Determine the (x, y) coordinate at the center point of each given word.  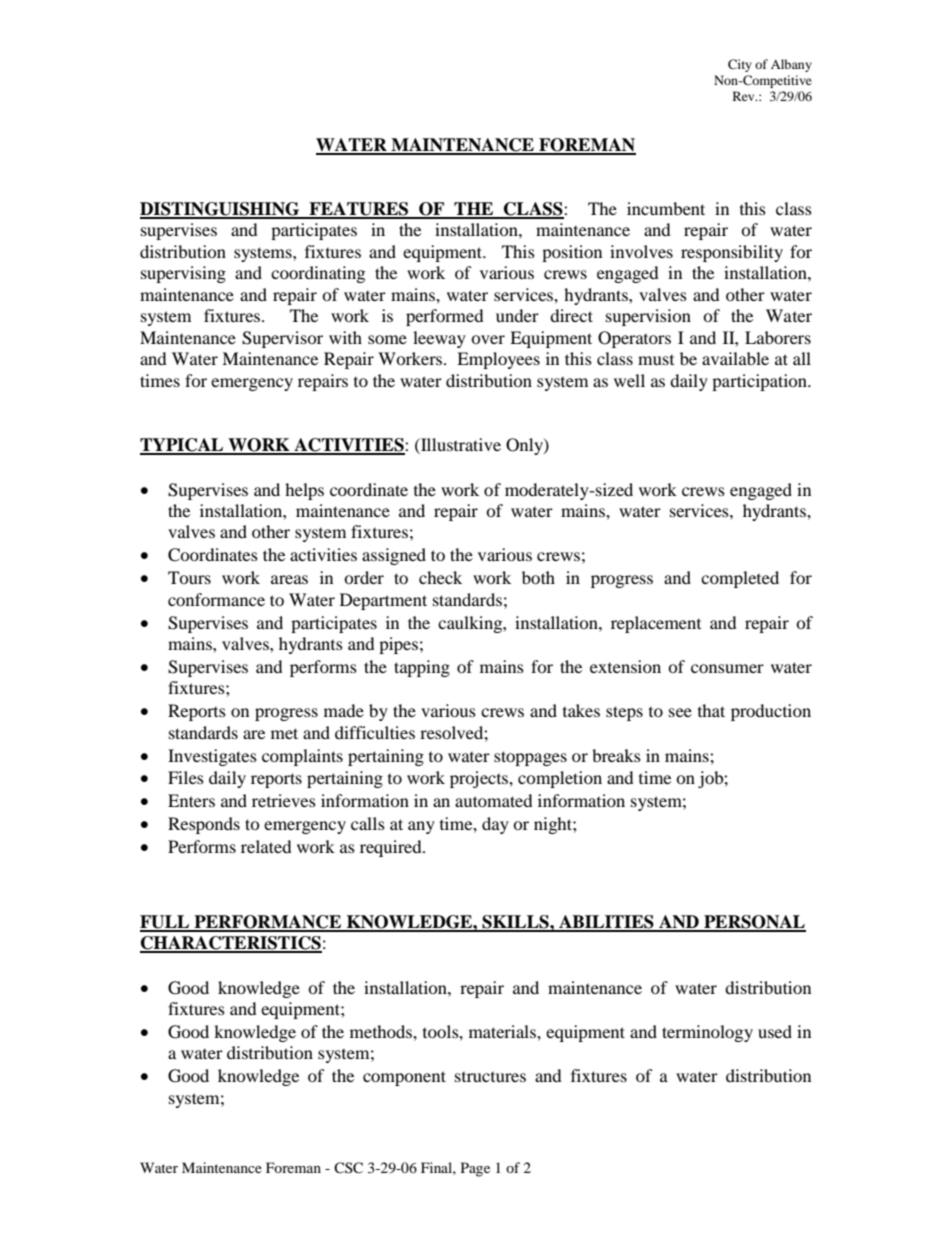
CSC (348, 1168)
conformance (216, 599)
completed (740, 579)
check (440, 577)
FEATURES (359, 210)
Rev (745, 96)
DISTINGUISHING (221, 210)
